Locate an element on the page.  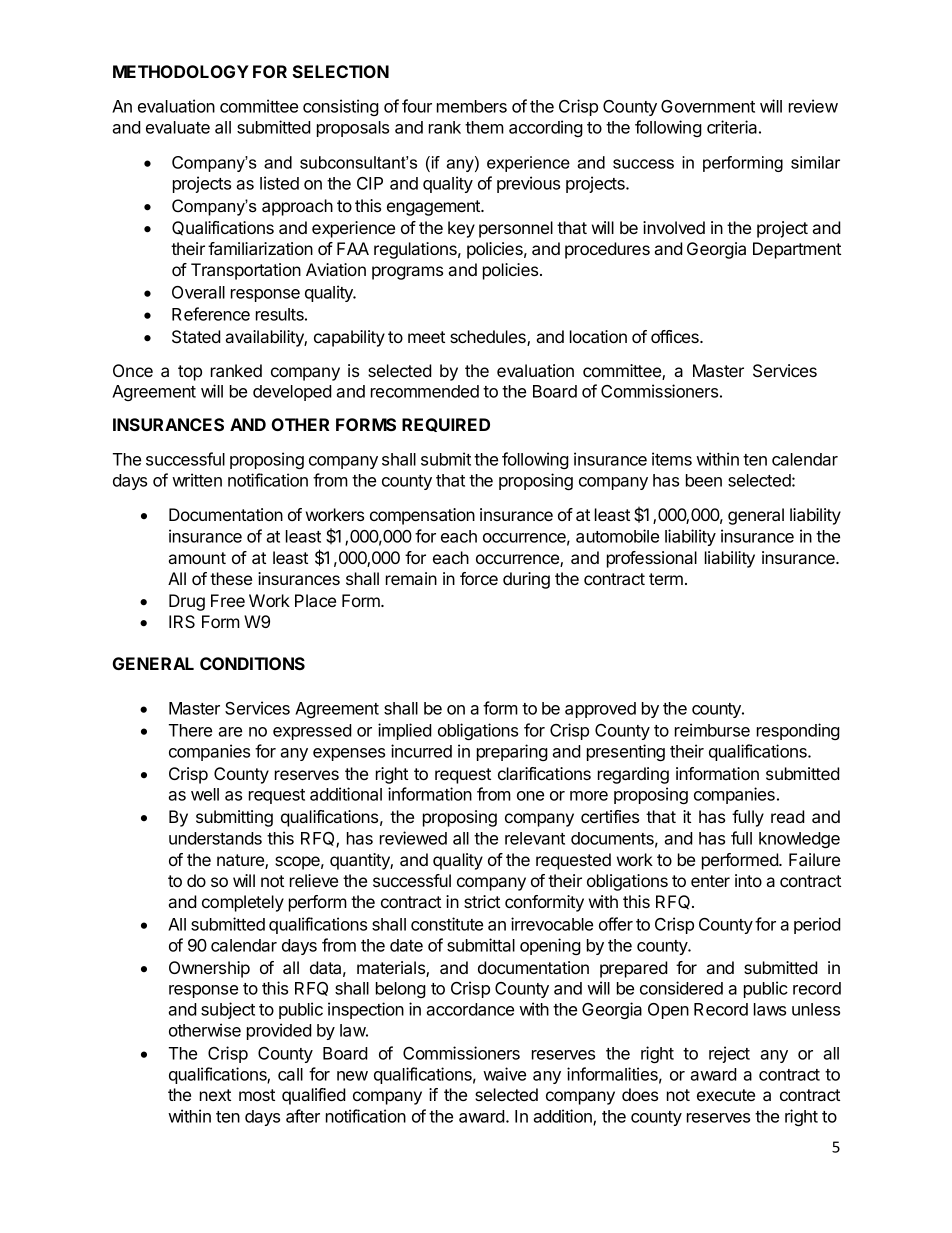
next is located at coordinates (215, 1095).
